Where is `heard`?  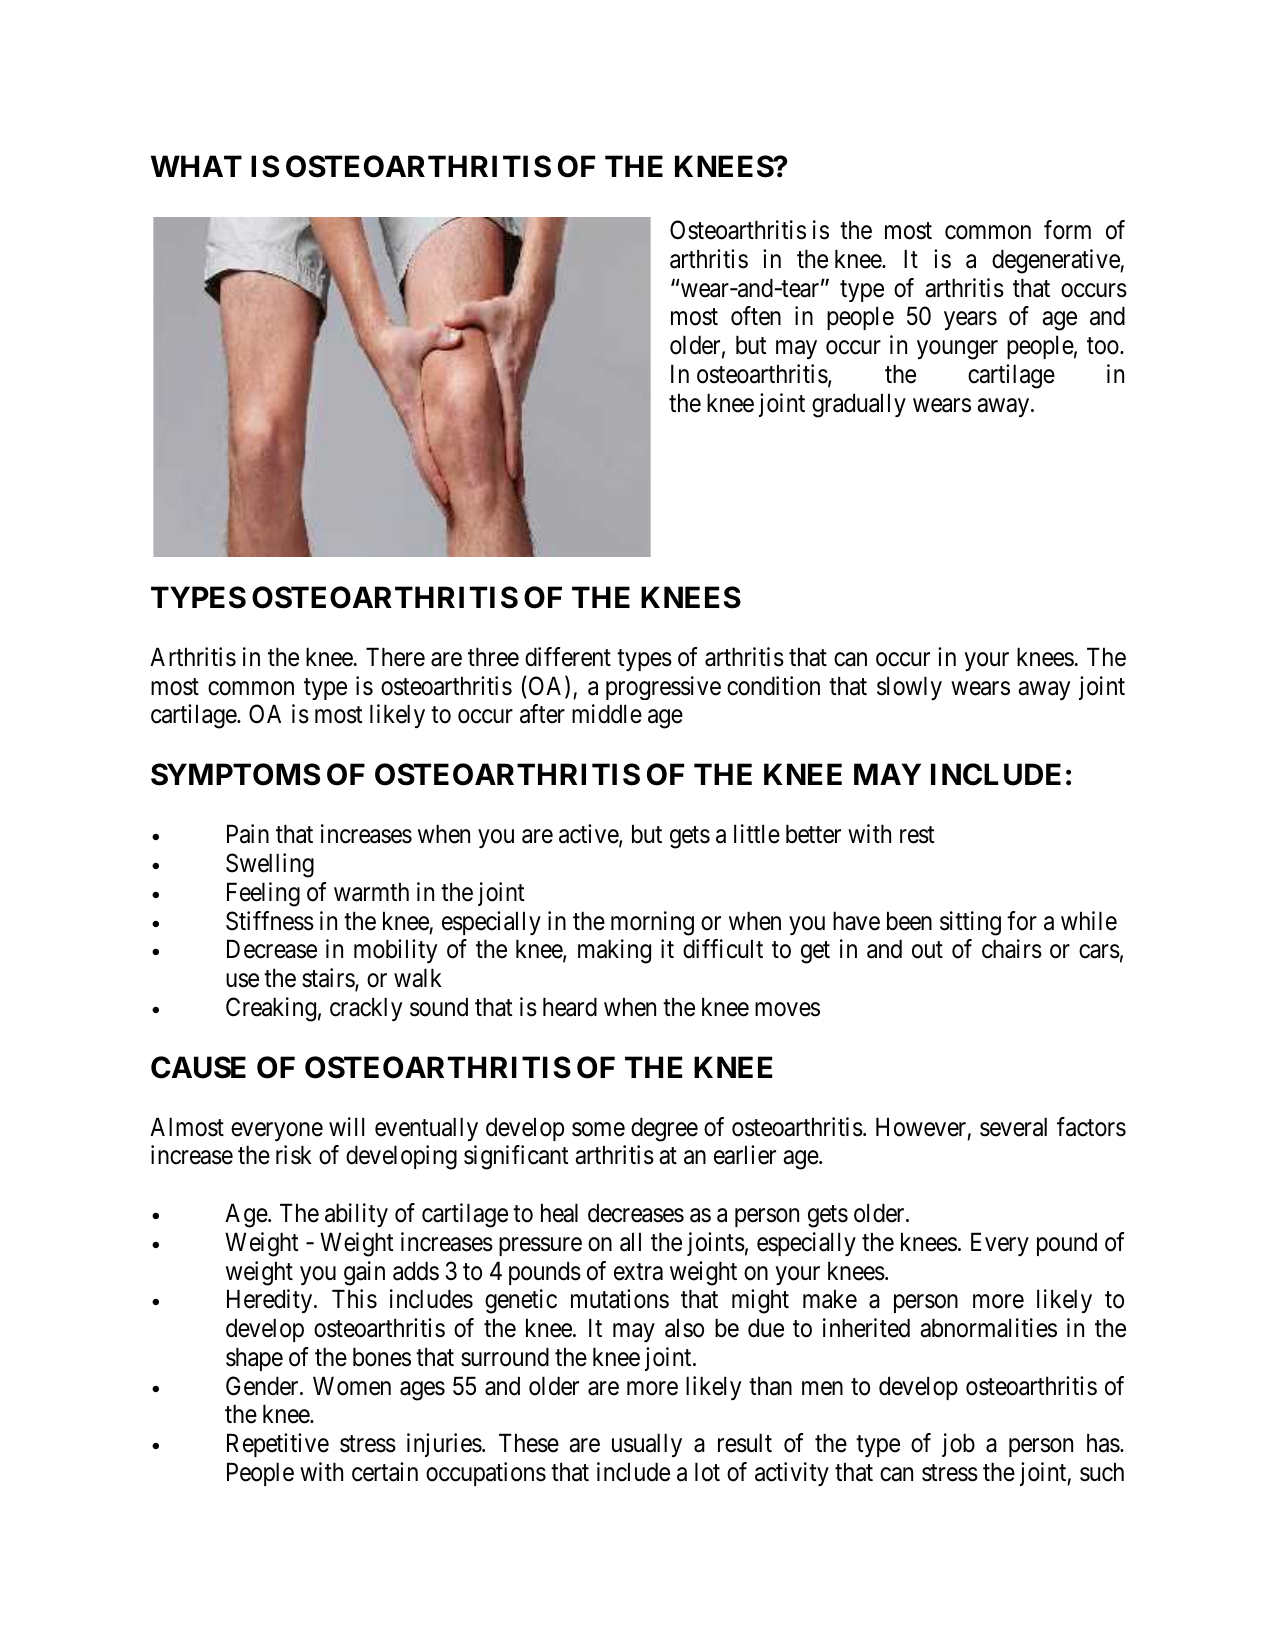
heard is located at coordinates (570, 1007).
